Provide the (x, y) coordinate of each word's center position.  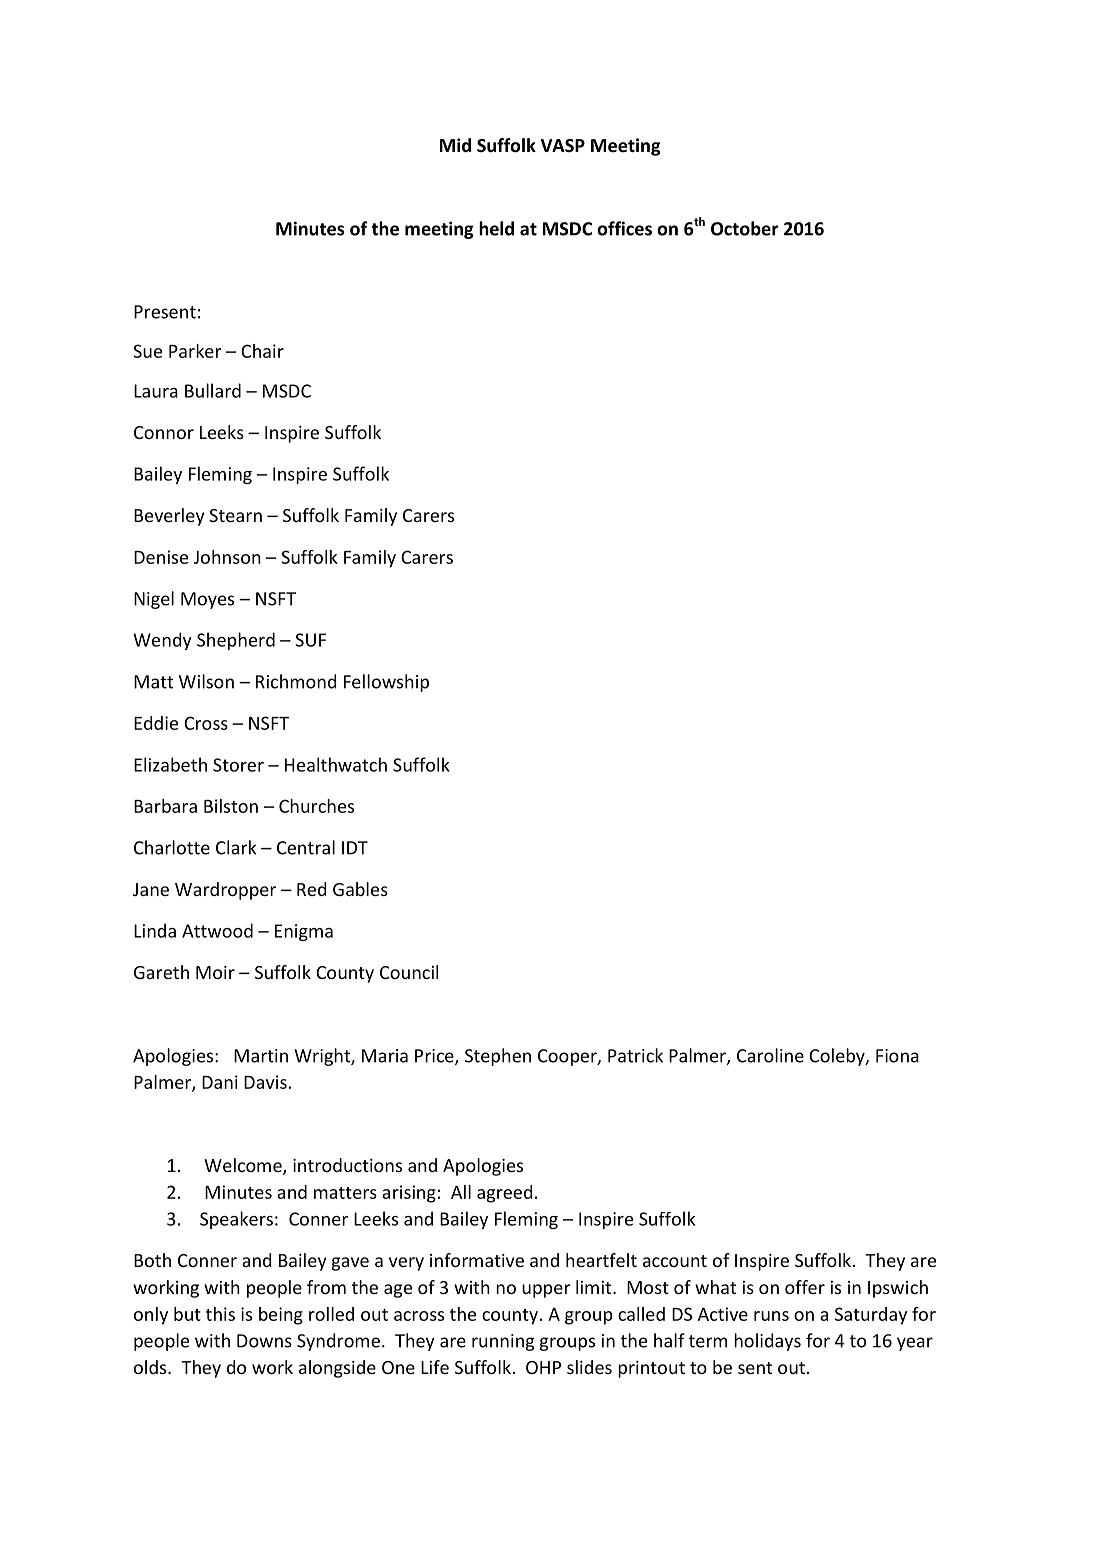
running (503, 1342)
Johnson (227, 557)
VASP (563, 146)
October (744, 228)
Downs (264, 1341)
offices (624, 228)
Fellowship (386, 683)
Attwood (217, 930)
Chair (262, 351)
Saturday (871, 1316)
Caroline (770, 1055)
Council (409, 972)
